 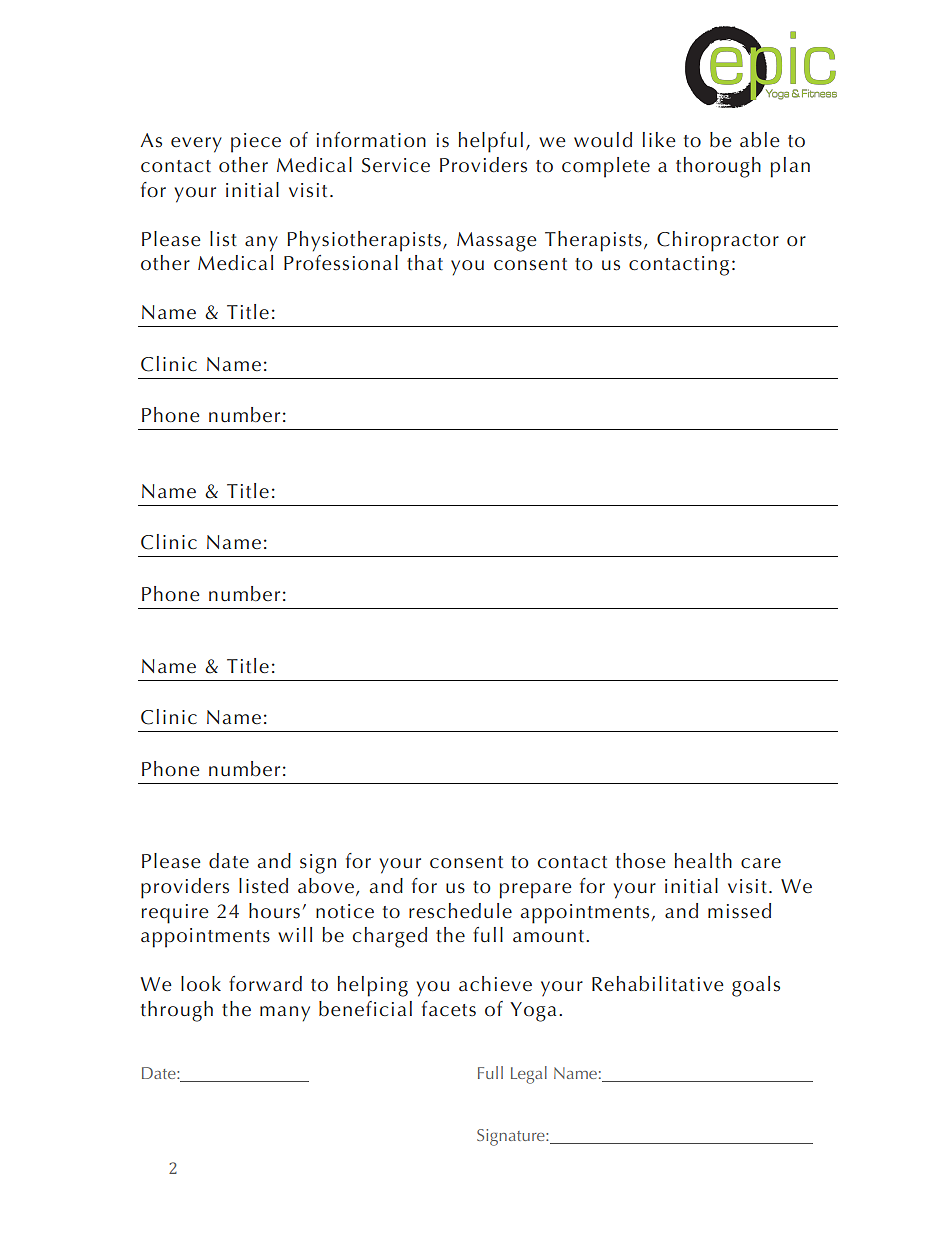 I want to click on helpful, so click(x=491, y=142).
